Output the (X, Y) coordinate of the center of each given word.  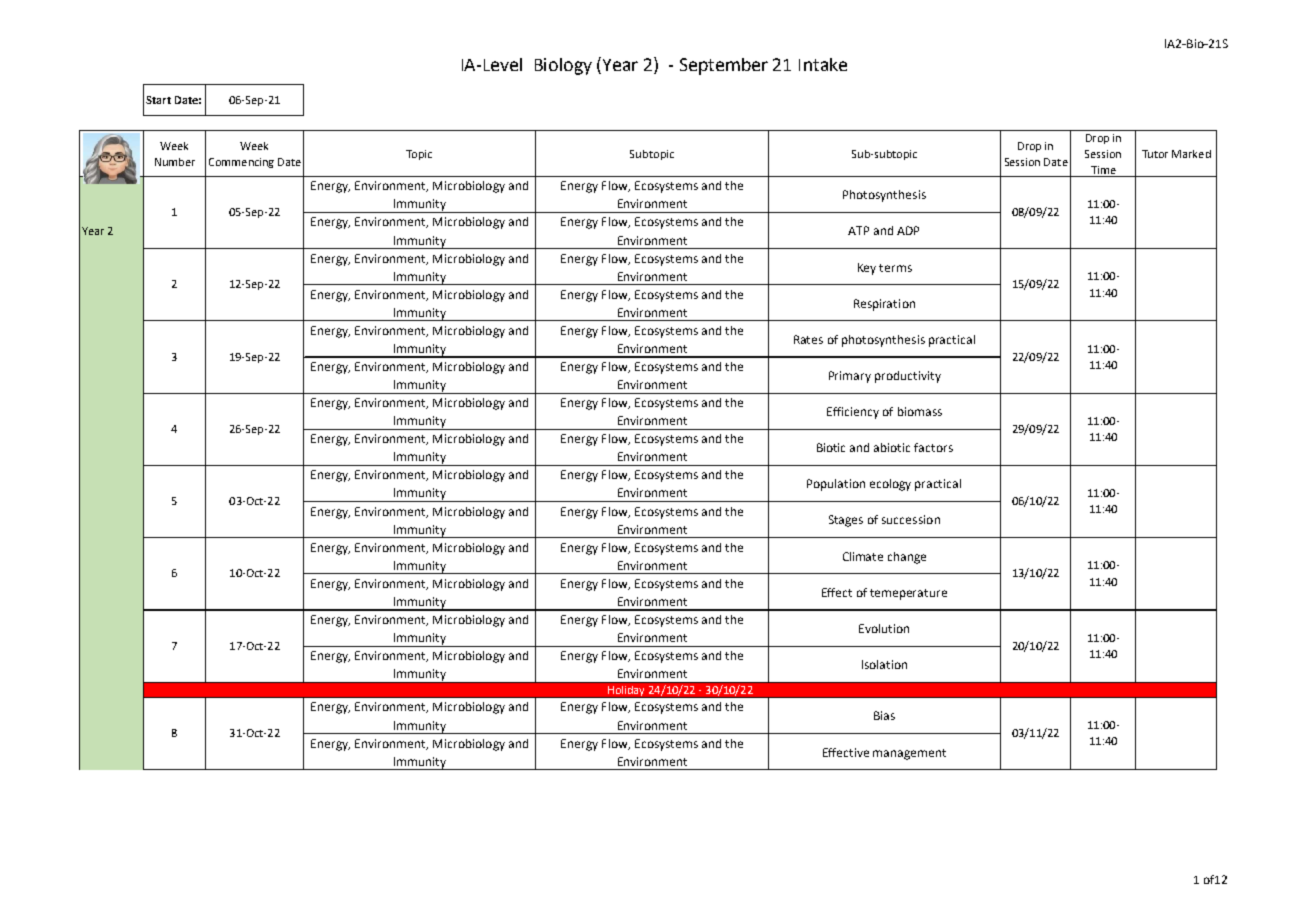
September (724, 66)
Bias (884, 715)
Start (158, 100)
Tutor (1155, 154)
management (909, 754)
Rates (808, 339)
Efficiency (853, 413)
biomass (920, 411)
